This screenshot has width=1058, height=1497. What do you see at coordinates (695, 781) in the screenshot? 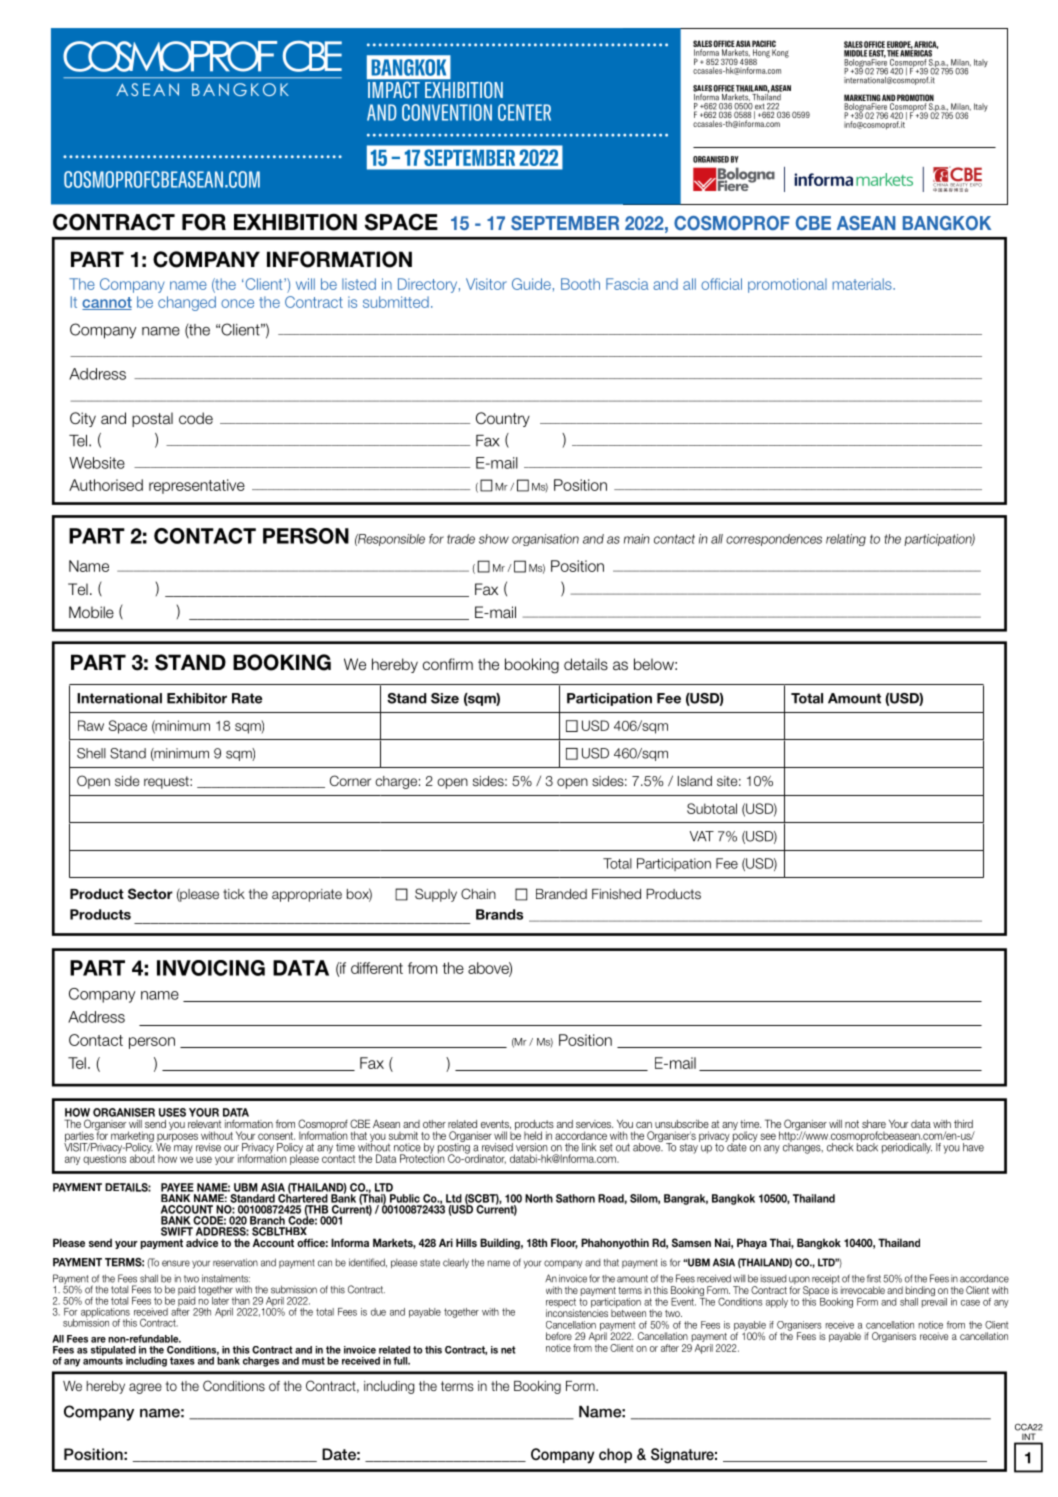
I see `Island` at bounding box center [695, 781].
